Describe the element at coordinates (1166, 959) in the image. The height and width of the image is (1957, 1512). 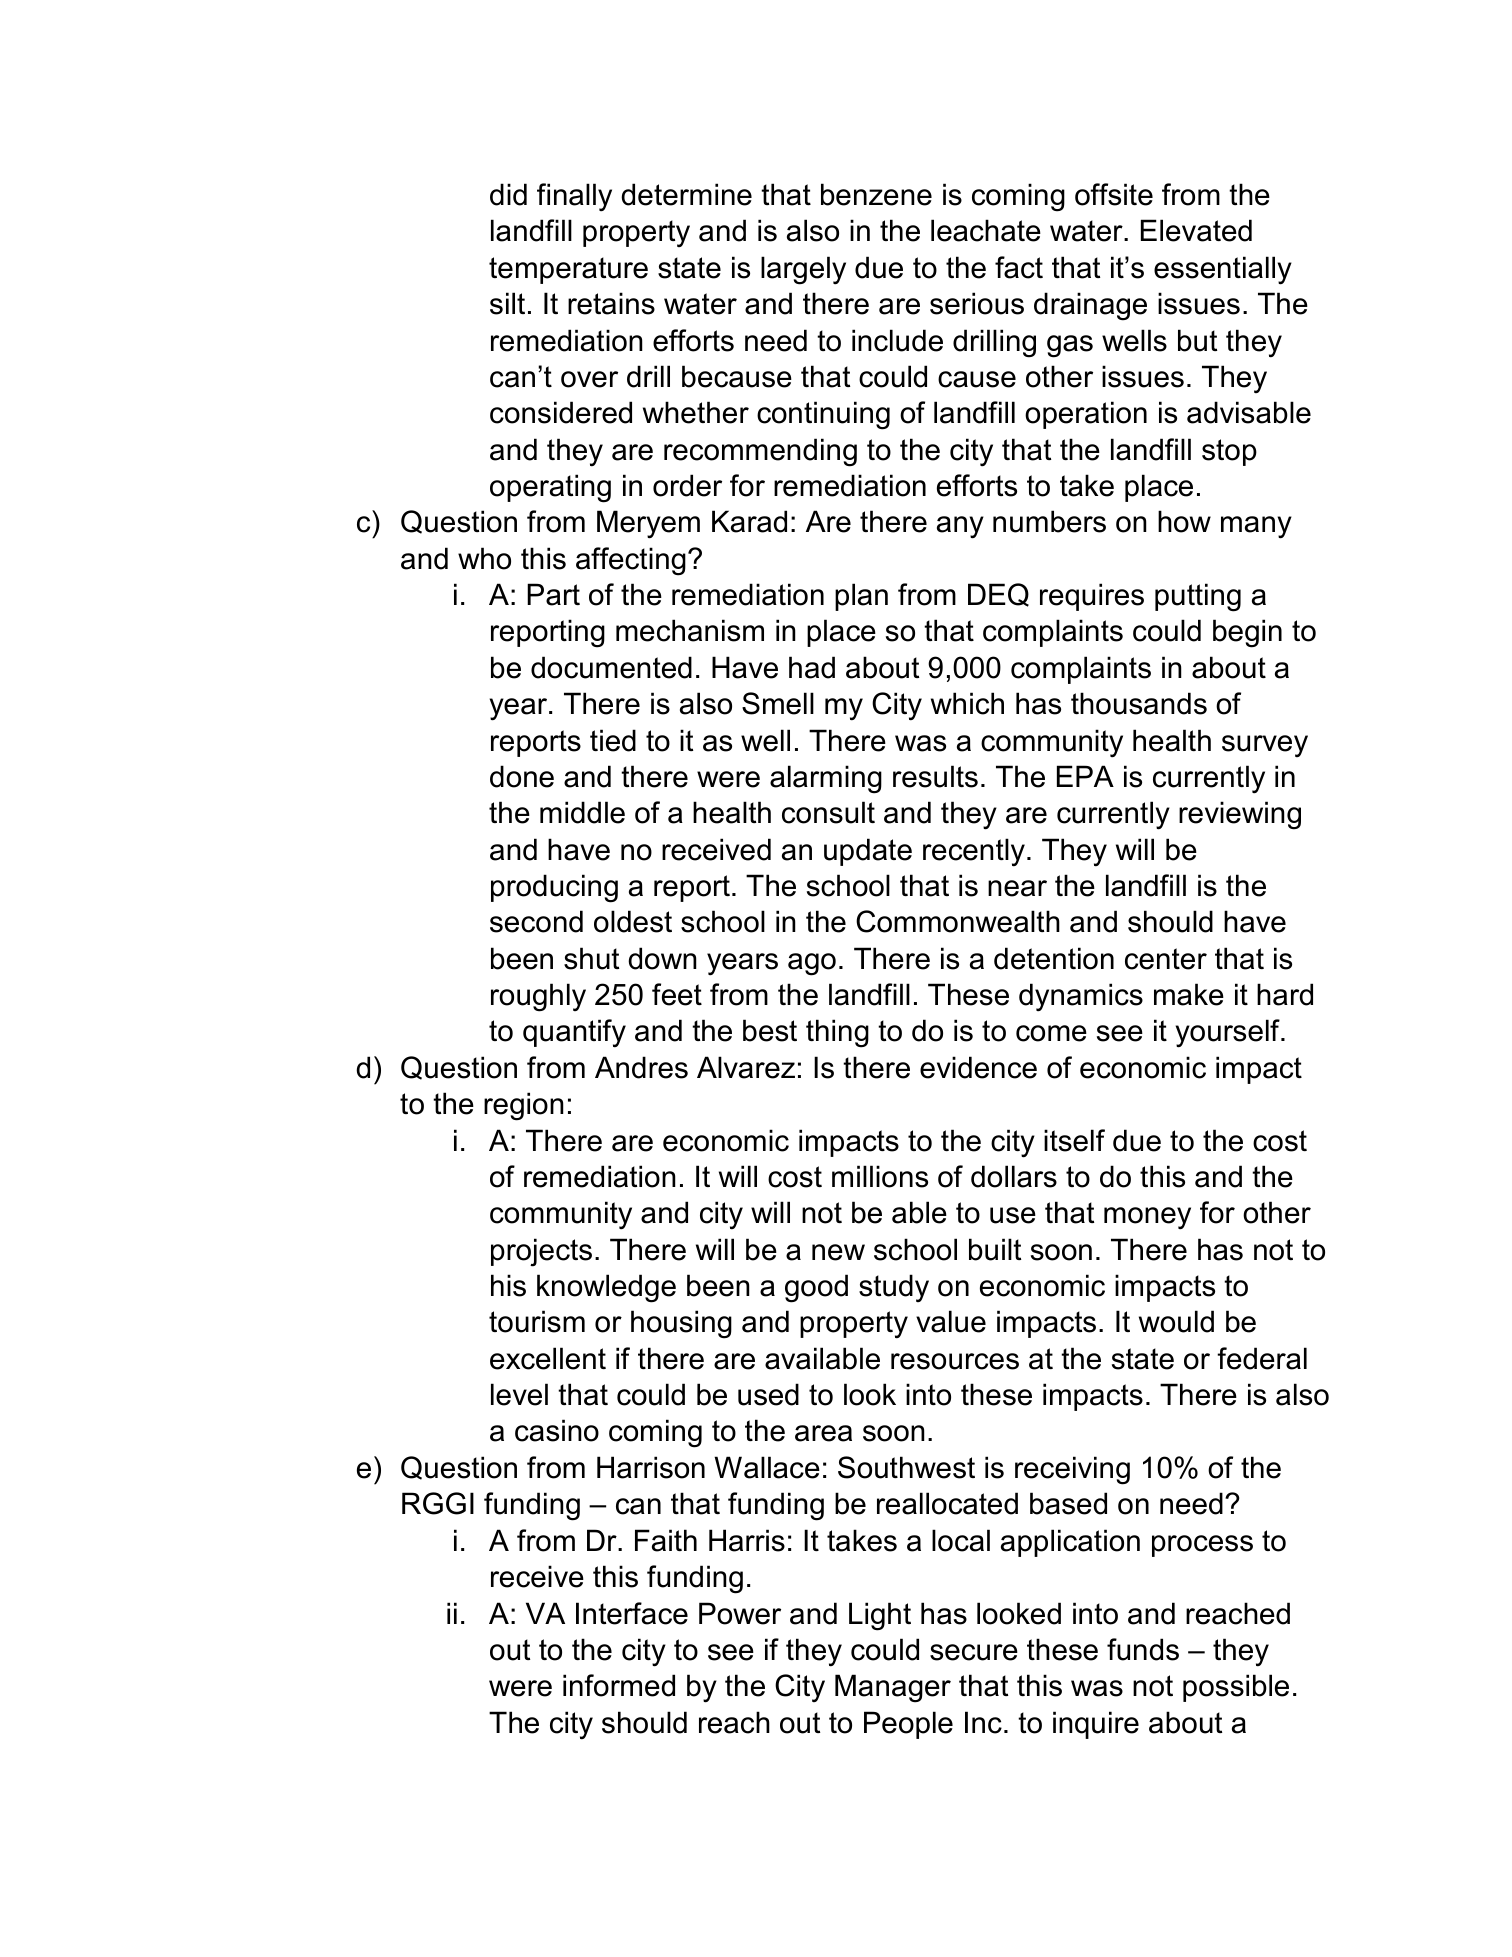
I see `center` at that location.
